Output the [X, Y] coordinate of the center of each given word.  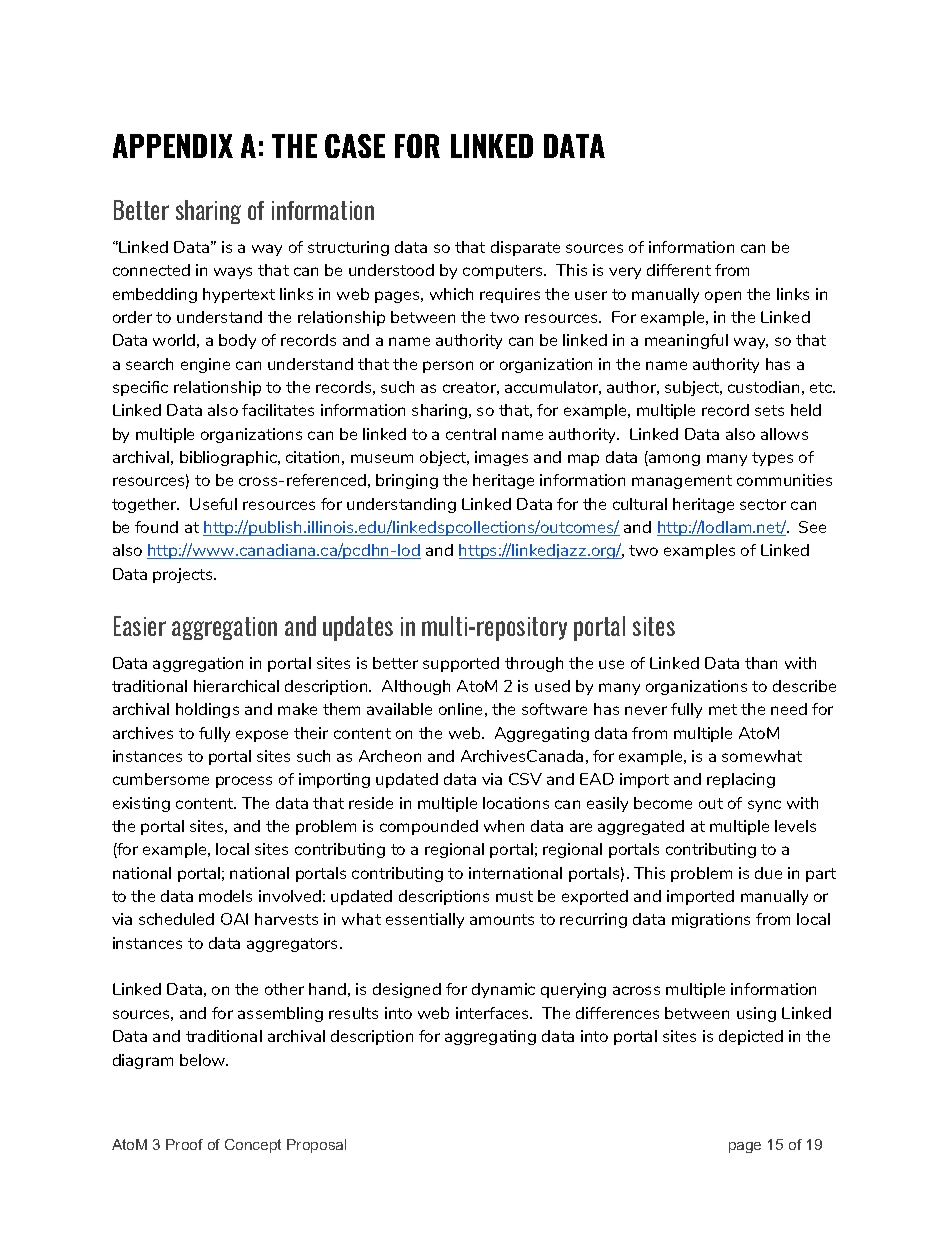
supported [461, 664]
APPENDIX [173, 146]
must [514, 896]
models [225, 896]
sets [769, 410]
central [471, 434]
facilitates [278, 410]
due [768, 873]
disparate [525, 248]
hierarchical [236, 686]
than [761, 663]
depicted [751, 1037]
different [679, 270]
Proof [184, 1144]
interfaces [494, 1013]
